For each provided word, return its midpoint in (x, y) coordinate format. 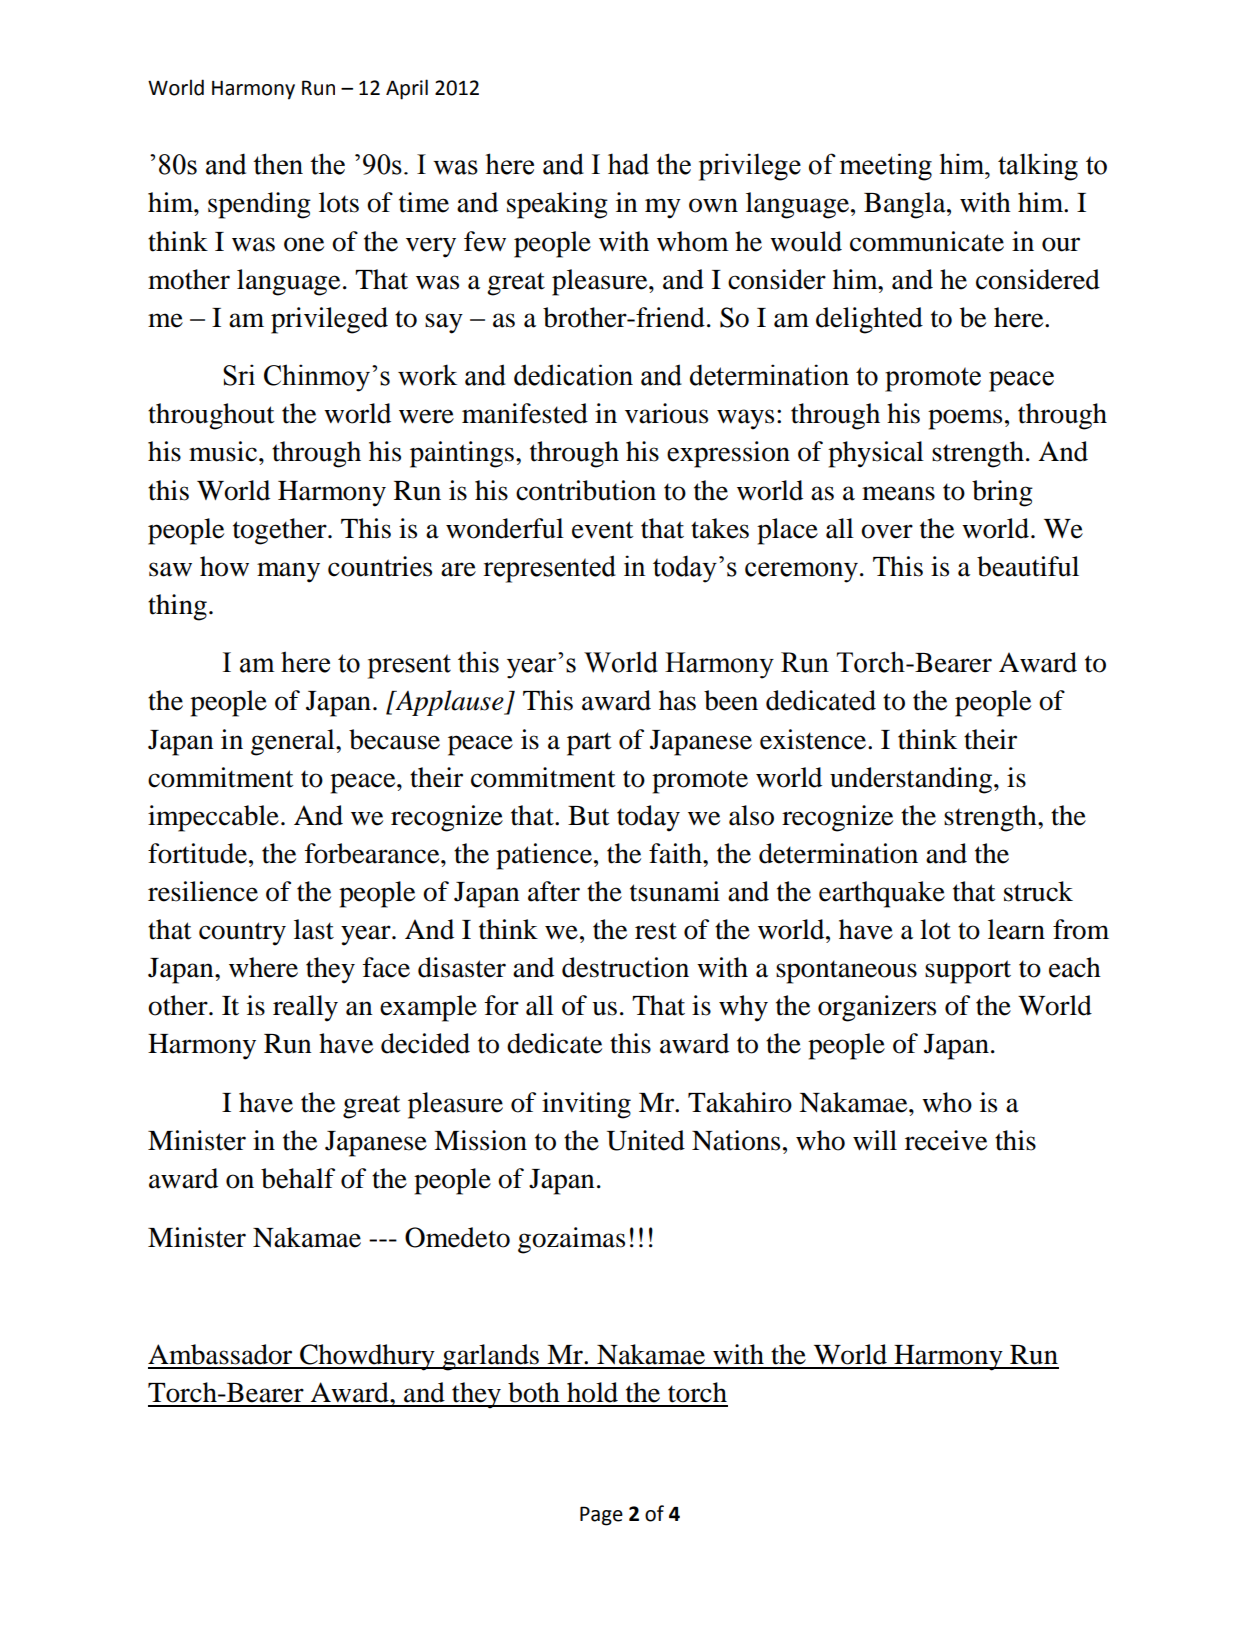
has (677, 700)
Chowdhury (367, 1357)
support (968, 972)
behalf (298, 1178)
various (666, 413)
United (646, 1140)
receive (946, 1140)
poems (965, 419)
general (294, 742)
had (628, 164)
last (314, 929)
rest (656, 931)
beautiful (1028, 566)
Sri (239, 375)
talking (1038, 167)
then (278, 164)
